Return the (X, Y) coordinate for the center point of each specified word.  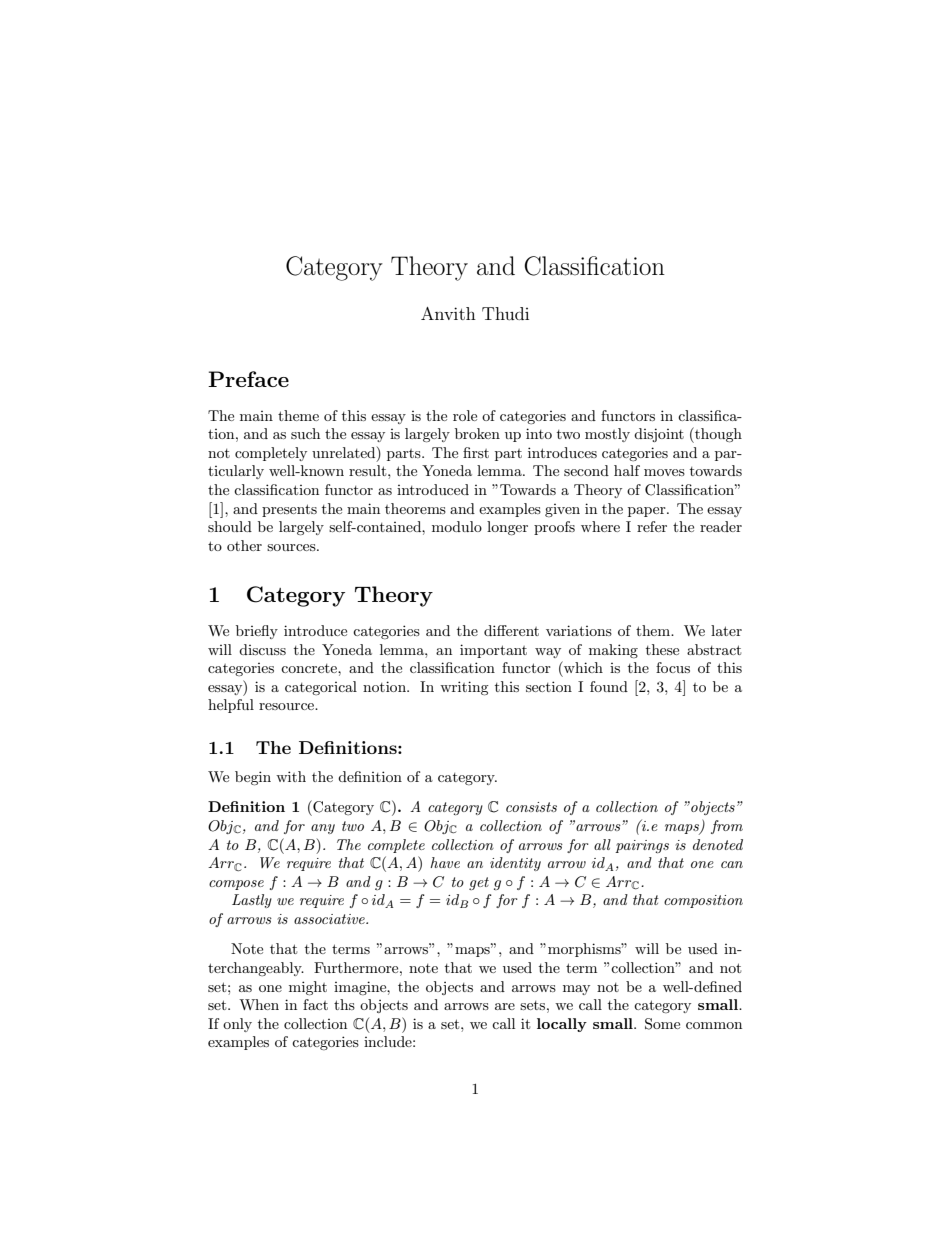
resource (287, 706)
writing (464, 688)
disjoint (659, 435)
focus (673, 667)
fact (315, 1004)
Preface (248, 379)
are (505, 1006)
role (465, 415)
